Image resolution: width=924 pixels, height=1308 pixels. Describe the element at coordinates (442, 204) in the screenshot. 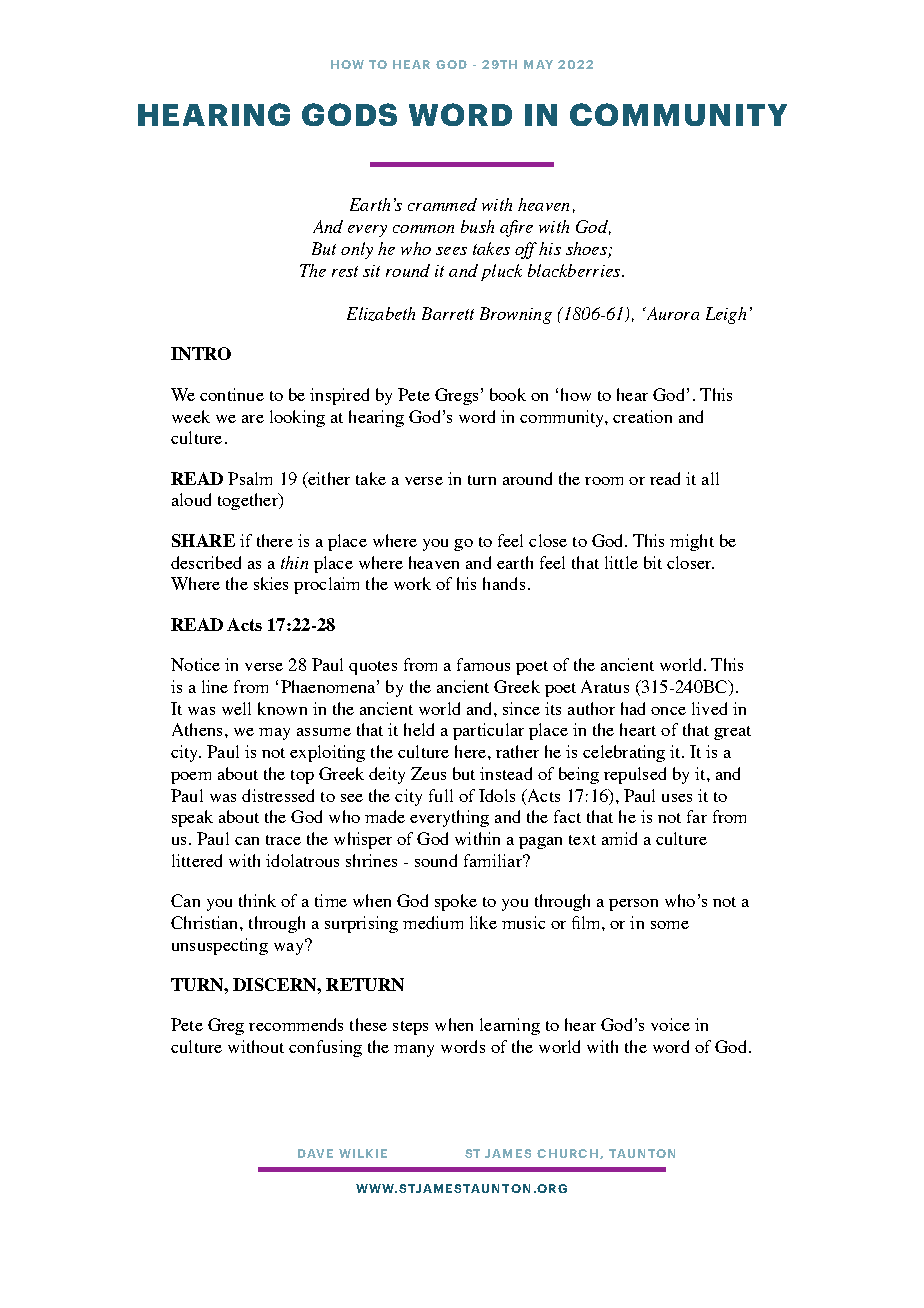

I see `crammed` at that location.
